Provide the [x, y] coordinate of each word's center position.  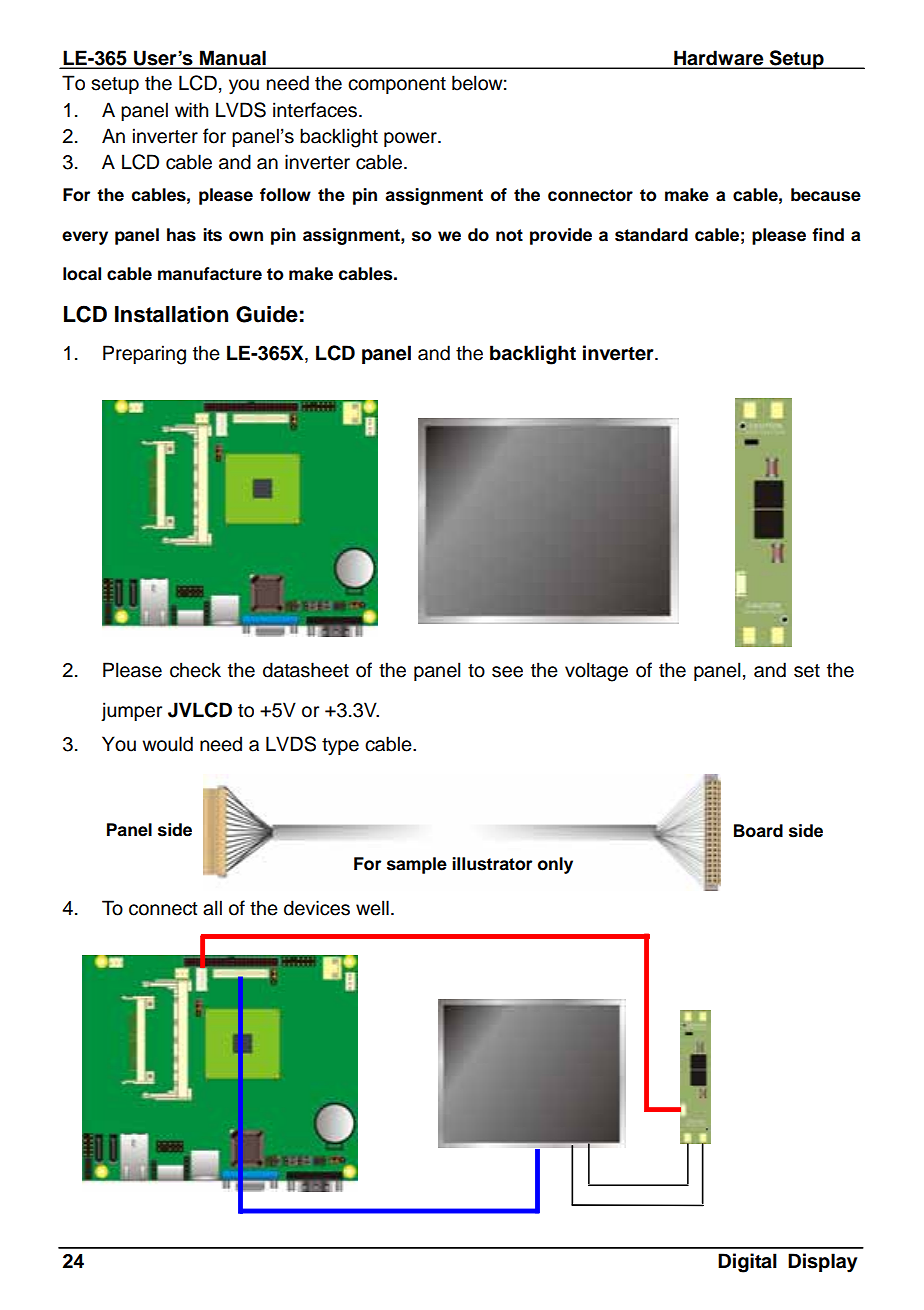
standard [651, 235]
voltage [596, 672]
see [507, 672]
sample [417, 865]
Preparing [144, 355]
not [509, 235]
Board [758, 831]
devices [317, 908]
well [372, 908]
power [411, 139]
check [195, 670]
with [191, 109]
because [826, 195]
